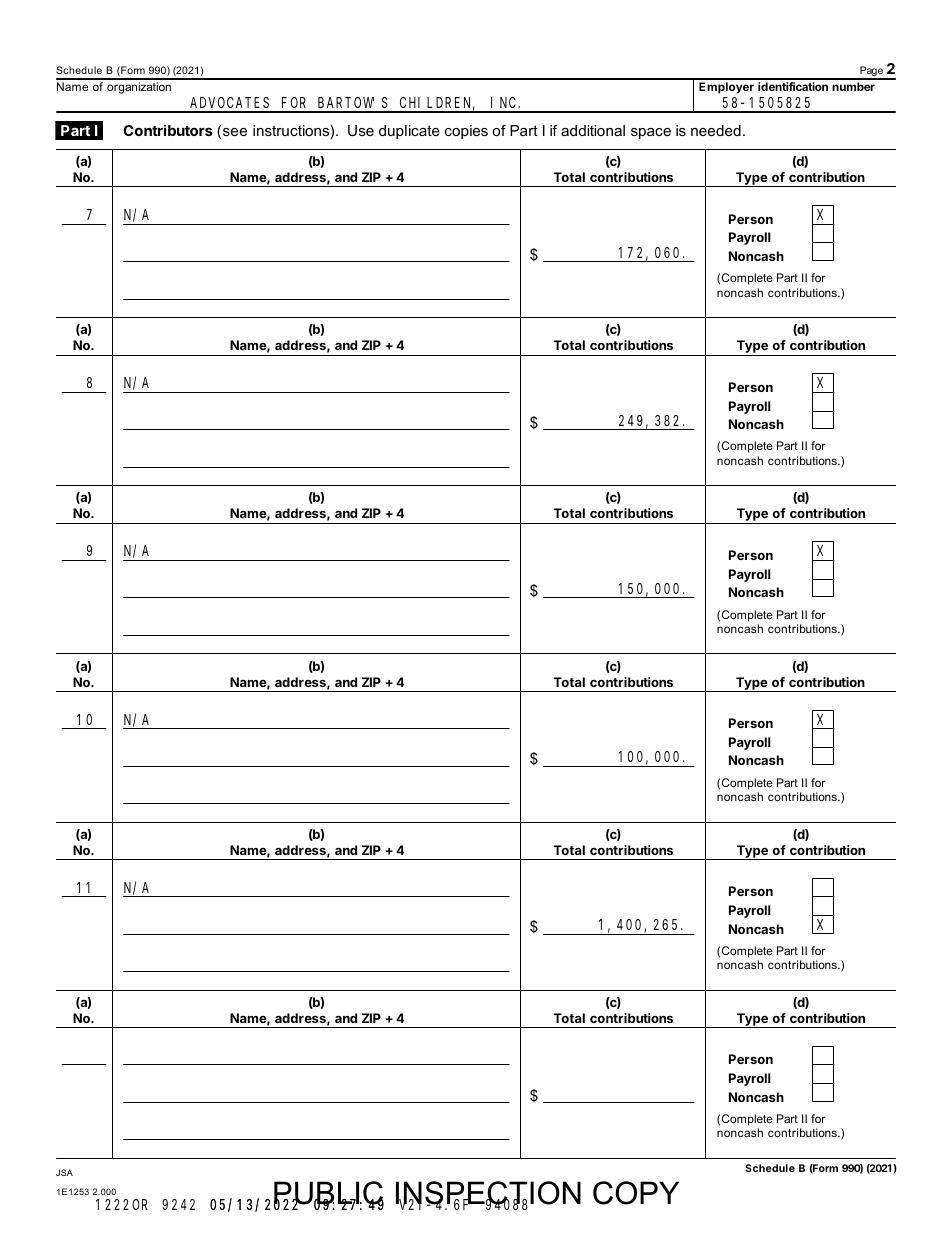  I want to click on COPY, so click(636, 1193).
